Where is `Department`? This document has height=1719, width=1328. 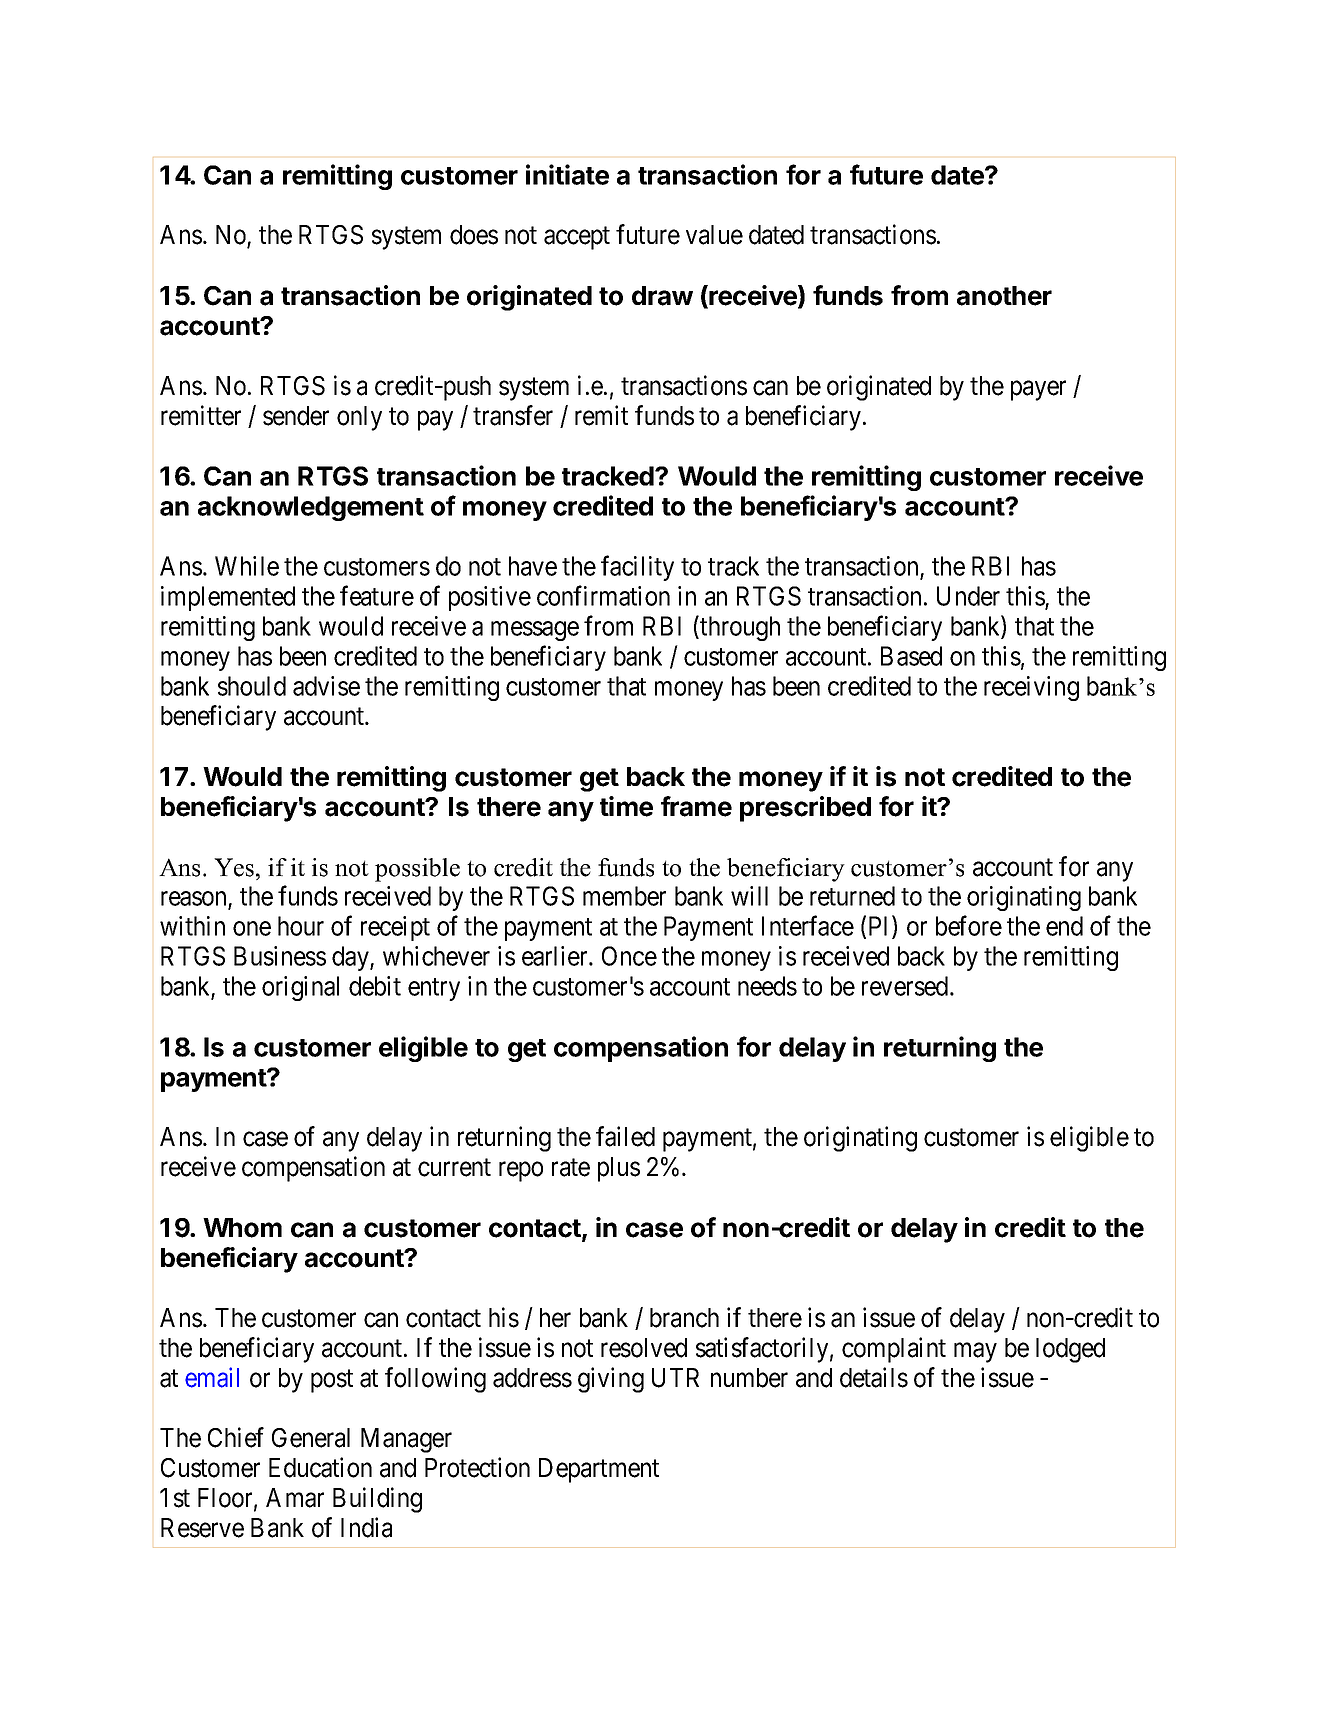 Department is located at coordinates (599, 1470).
